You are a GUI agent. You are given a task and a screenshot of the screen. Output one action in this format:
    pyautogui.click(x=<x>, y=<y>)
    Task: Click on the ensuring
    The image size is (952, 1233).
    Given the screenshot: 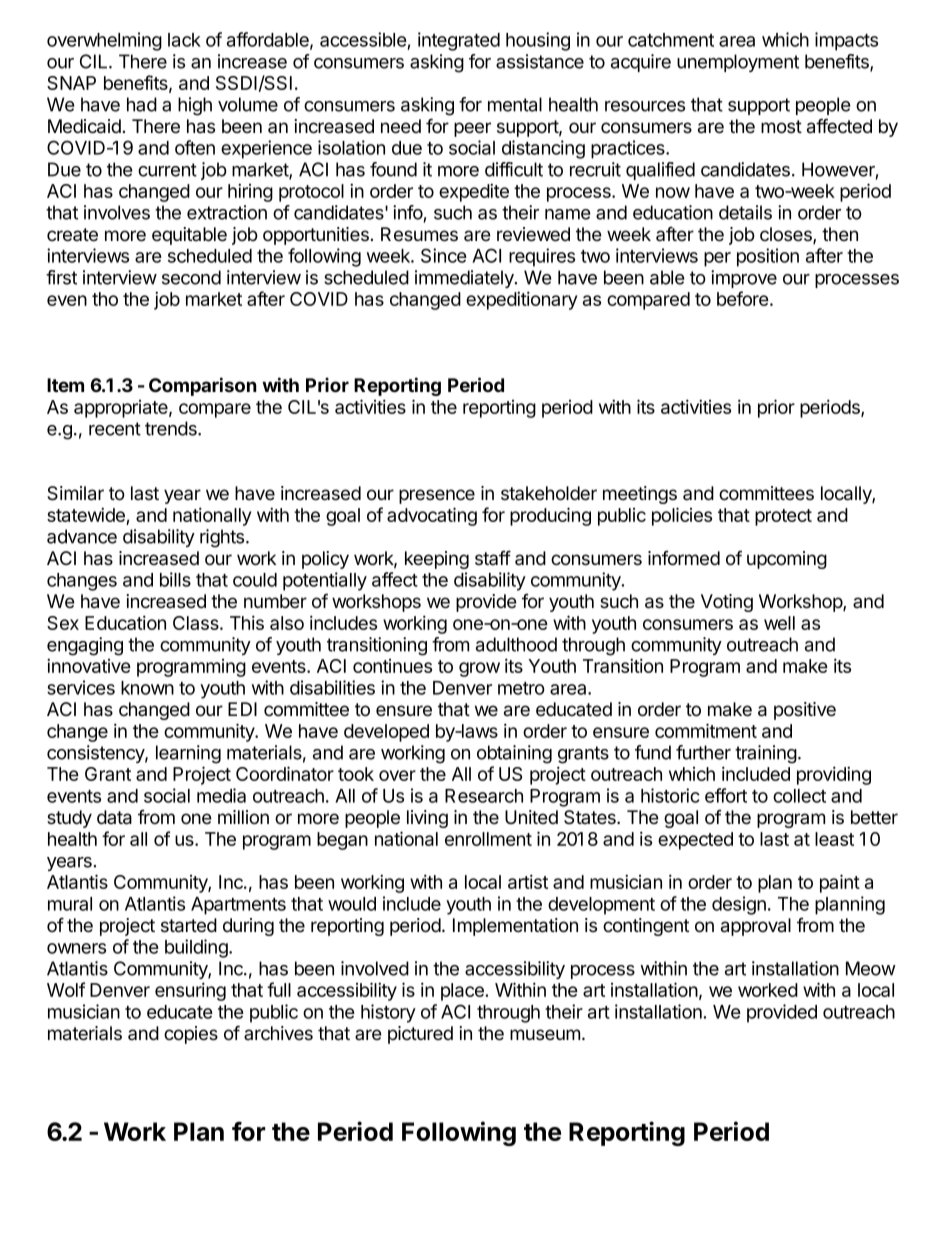 What is the action you would take?
    pyautogui.click(x=190, y=991)
